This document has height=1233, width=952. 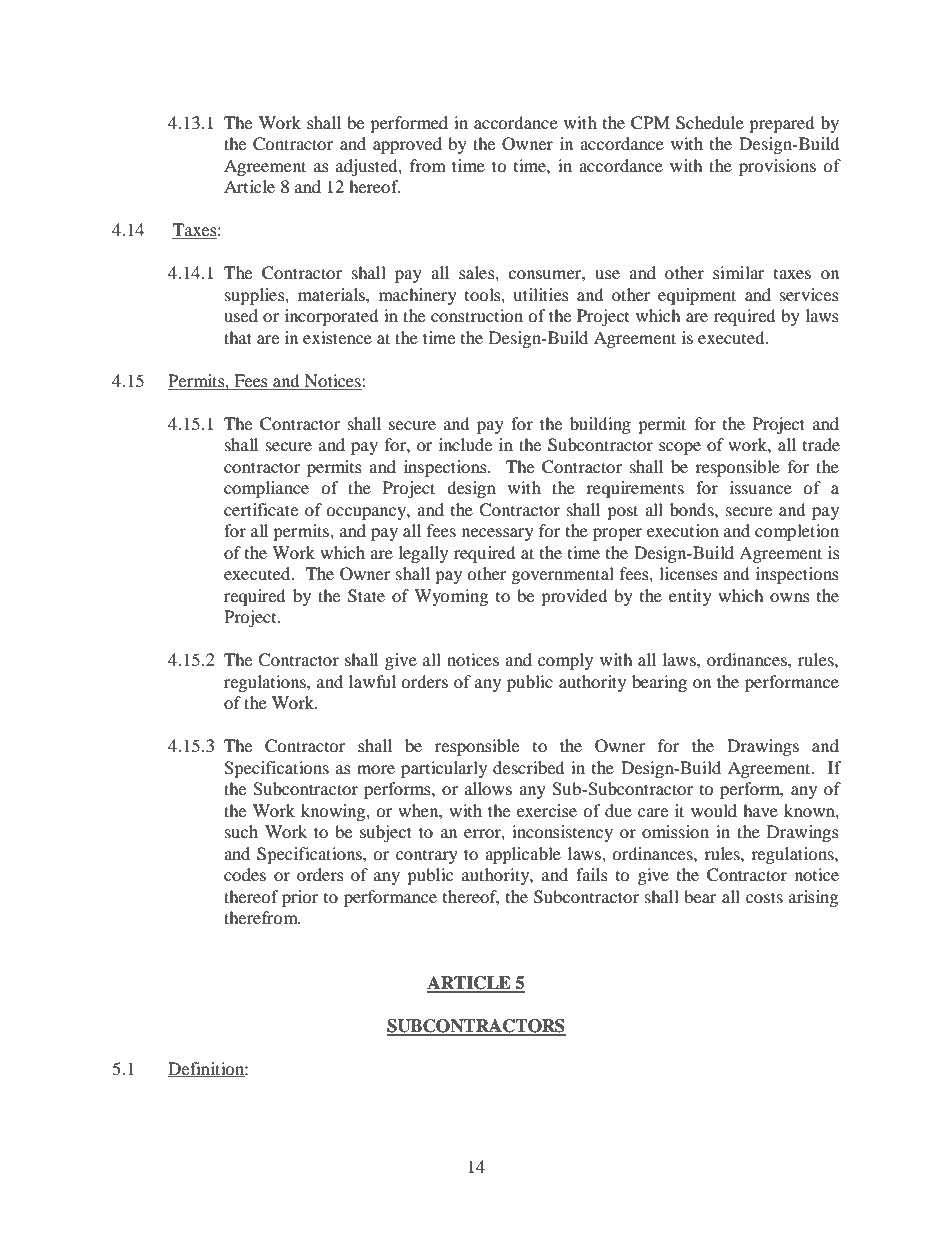 What do you see at coordinates (300, 898) in the document?
I see `prior` at bounding box center [300, 898].
